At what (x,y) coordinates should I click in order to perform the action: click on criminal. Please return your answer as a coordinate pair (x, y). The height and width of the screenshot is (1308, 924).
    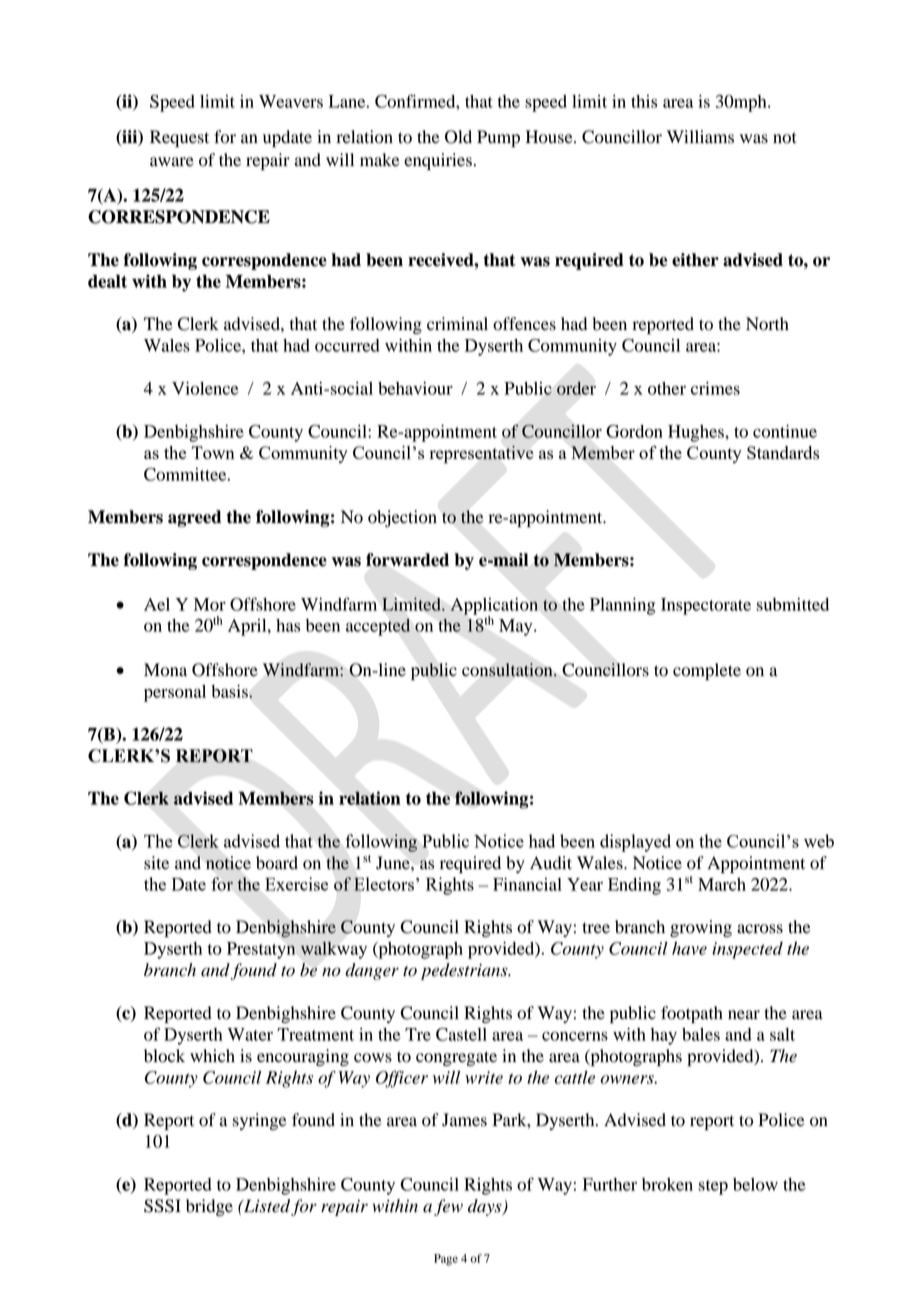
    Looking at the image, I should click on (457, 323).
